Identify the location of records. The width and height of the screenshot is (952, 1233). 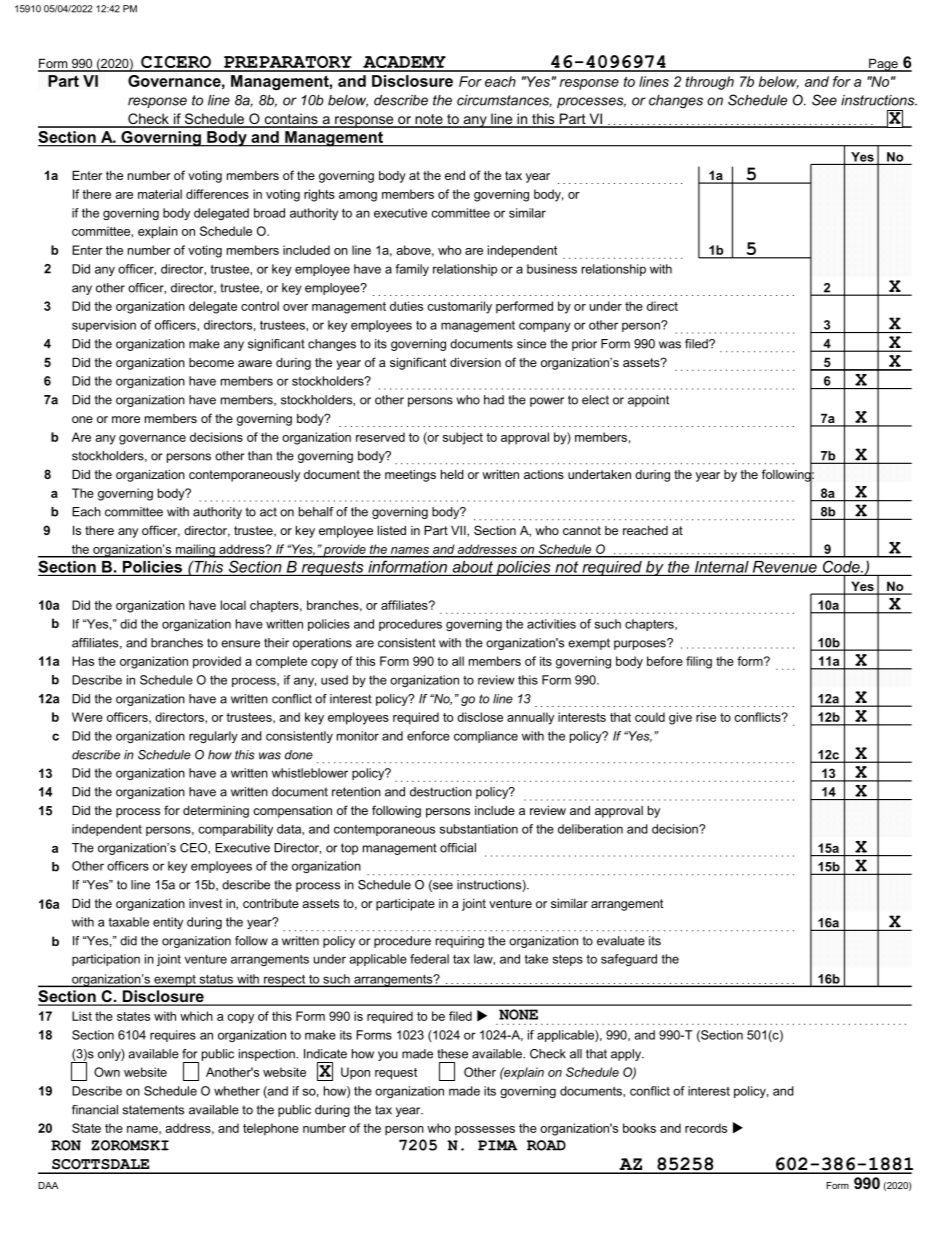
(706, 1128).
